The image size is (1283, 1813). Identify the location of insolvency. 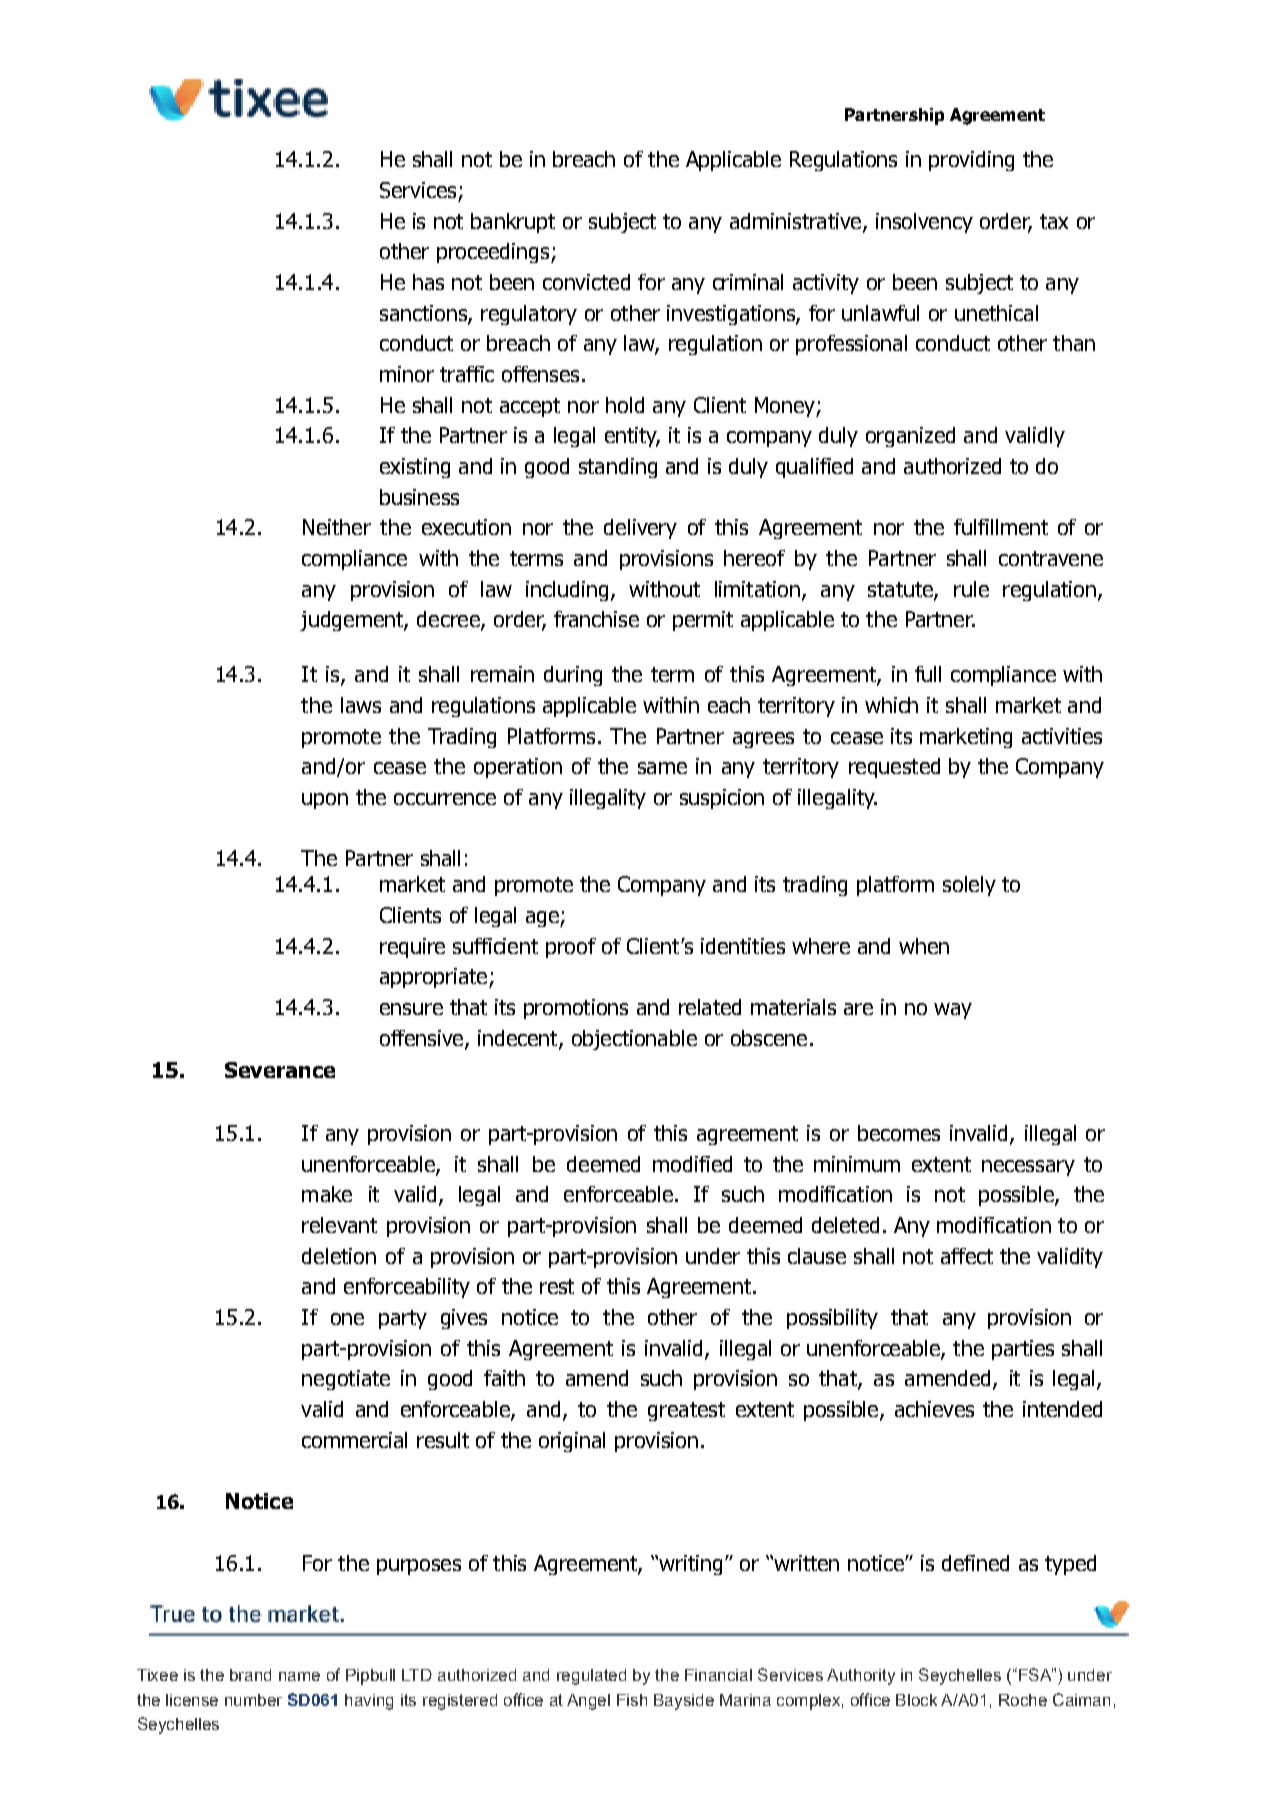
(924, 223).
